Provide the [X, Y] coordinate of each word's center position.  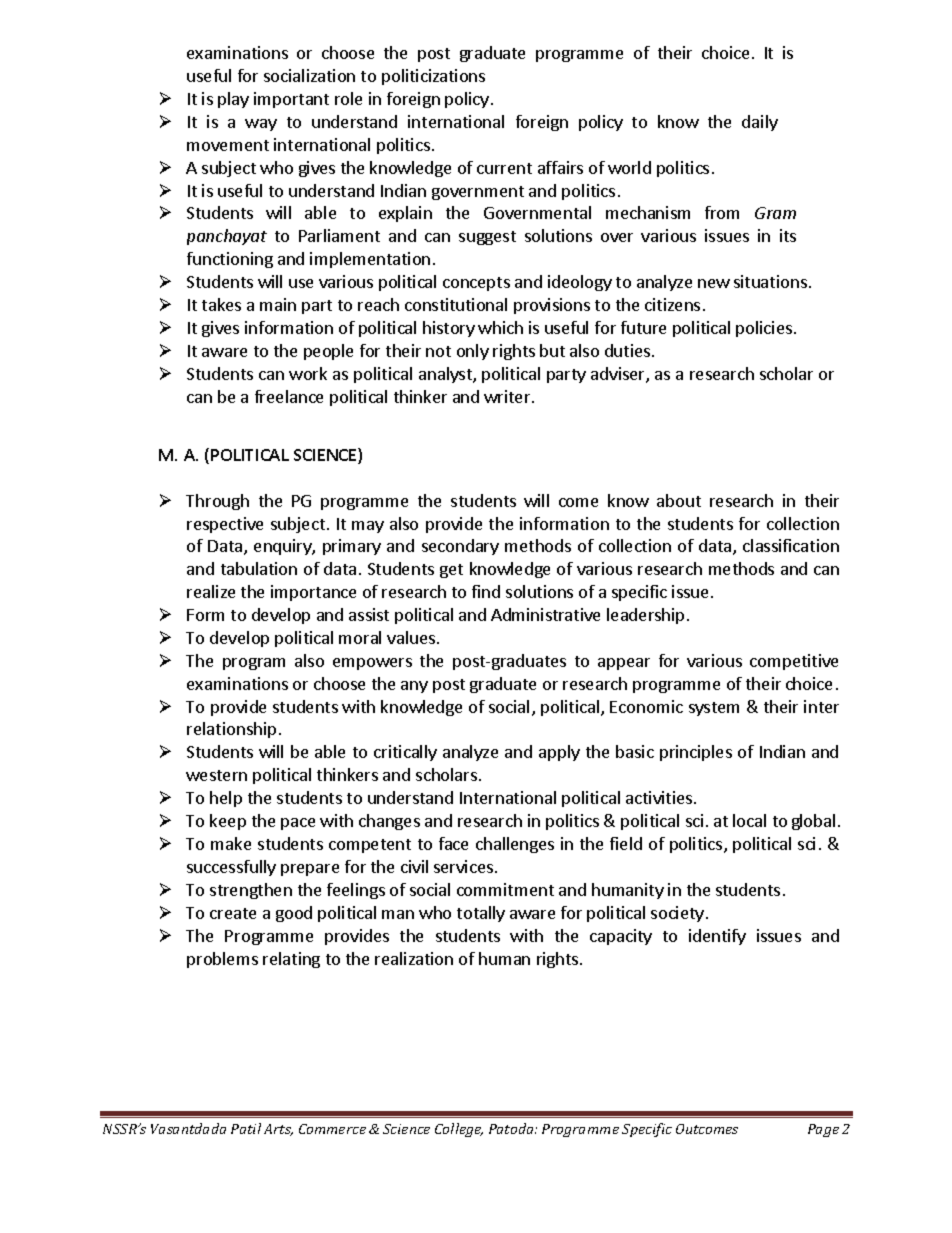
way [261, 125]
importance [313, 593]
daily [760, 123]
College [459, 1130]
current [504, 168]
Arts [278, 1130]
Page [823, 1130]
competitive [794, 662]
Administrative [545, 614]
